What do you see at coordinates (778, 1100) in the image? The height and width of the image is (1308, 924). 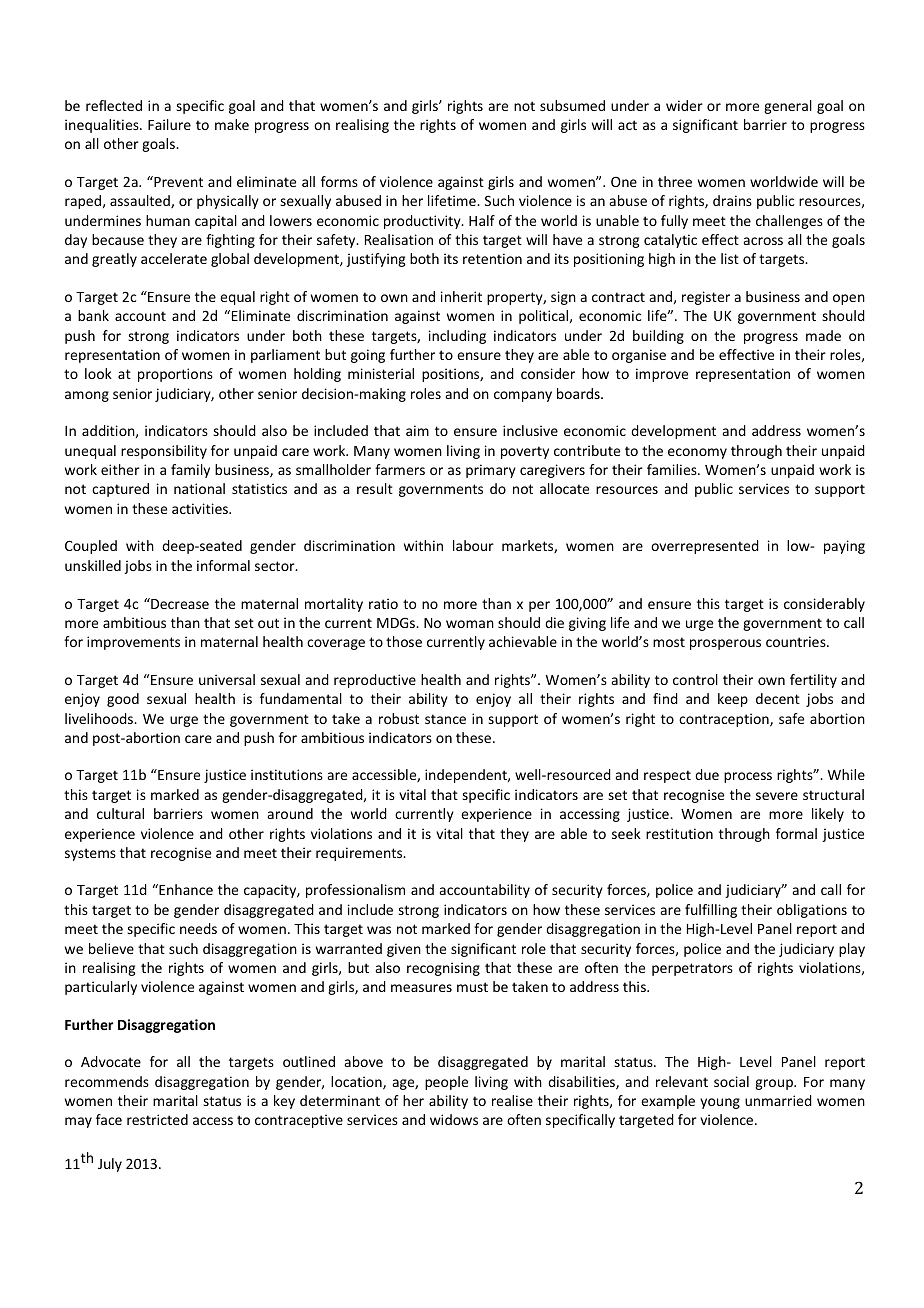 I see `unmarried` at bounding box center [778, 1100].
